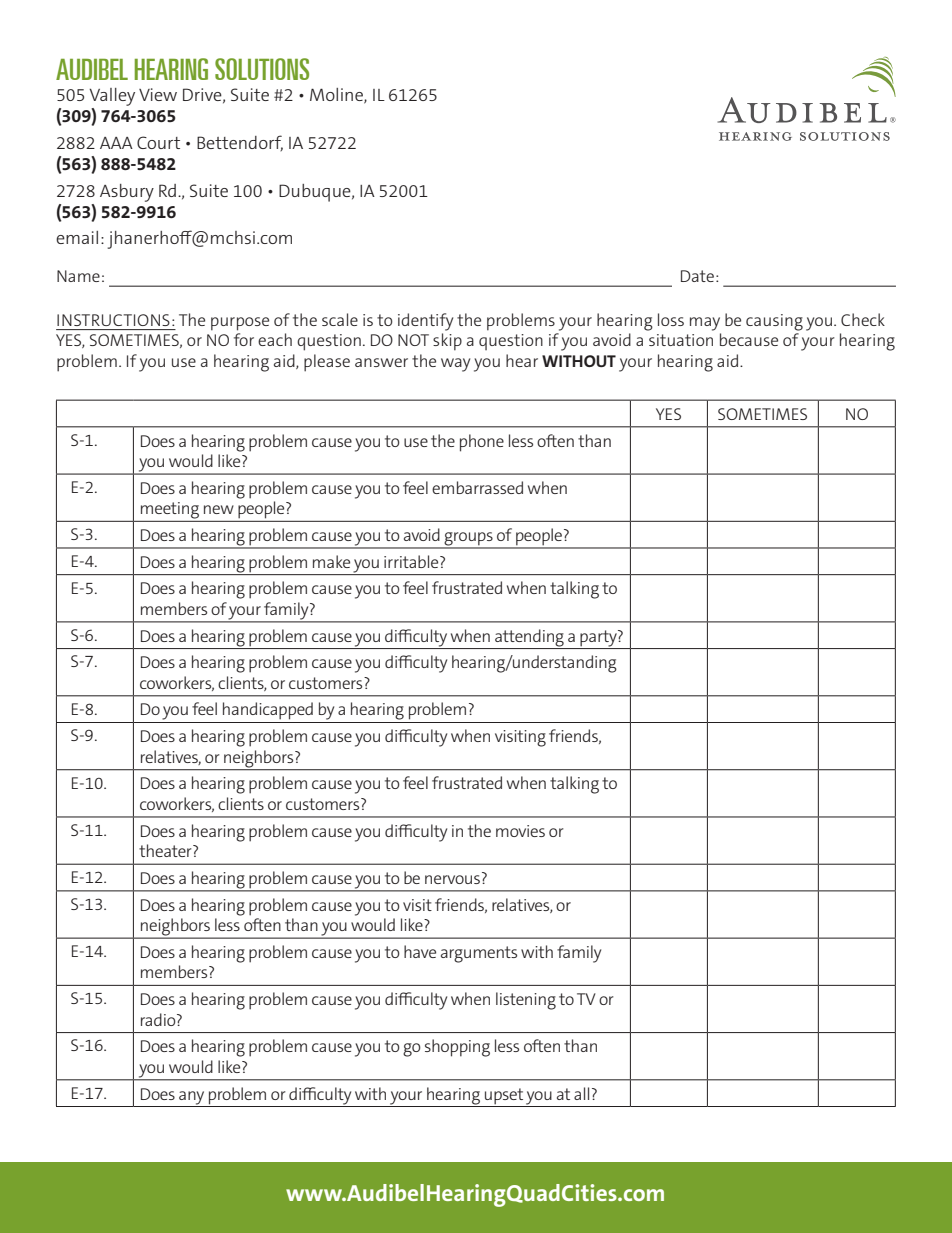 The height and width of the image is (1233, 952). Describe the element at coordinates (191, 1098) in the image. I see `any` at that location.
